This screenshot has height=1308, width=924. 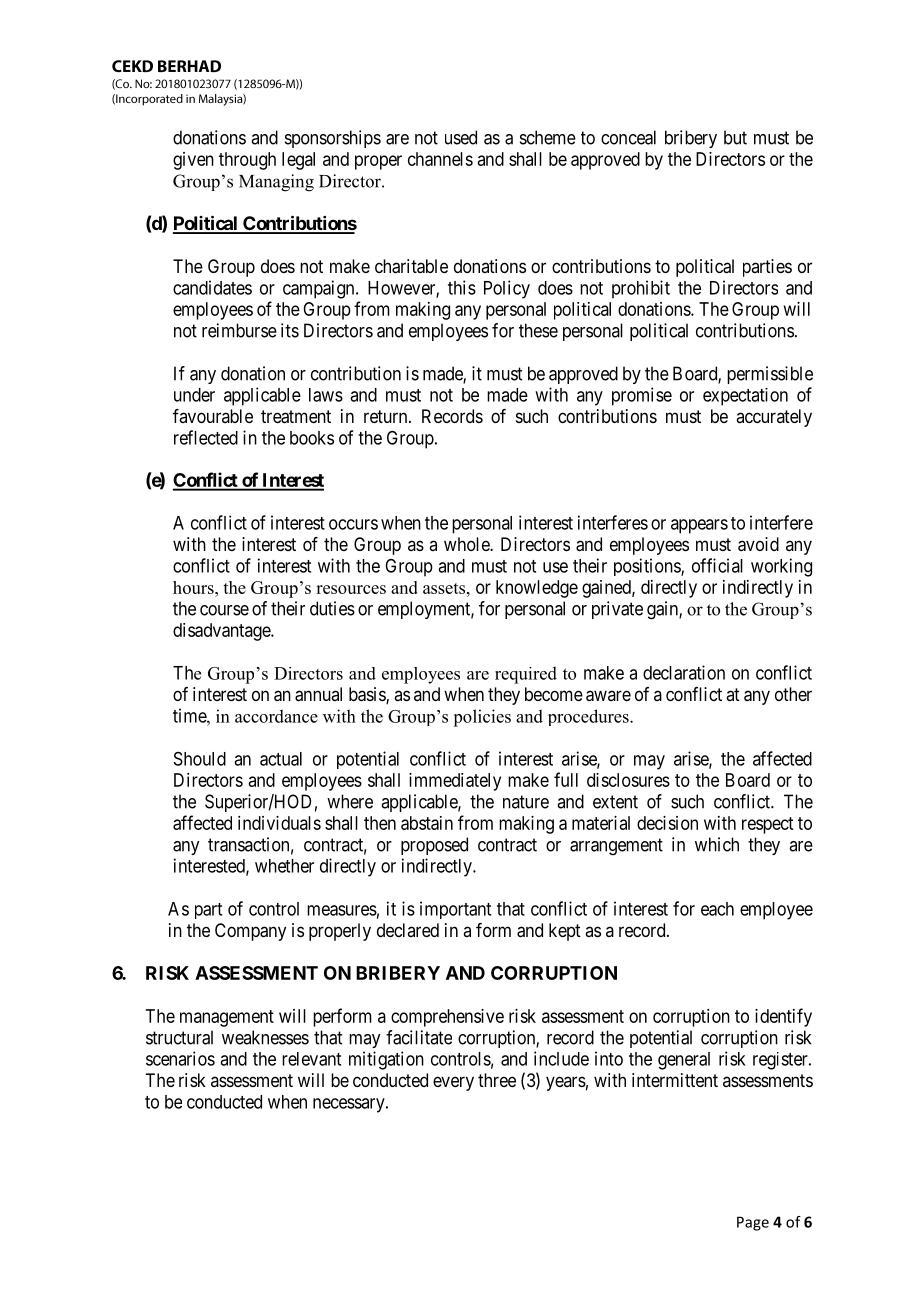 What do you see at coordinates (461, 137) in the screenshot?
I see `used` at bounding box center [461, 137].
